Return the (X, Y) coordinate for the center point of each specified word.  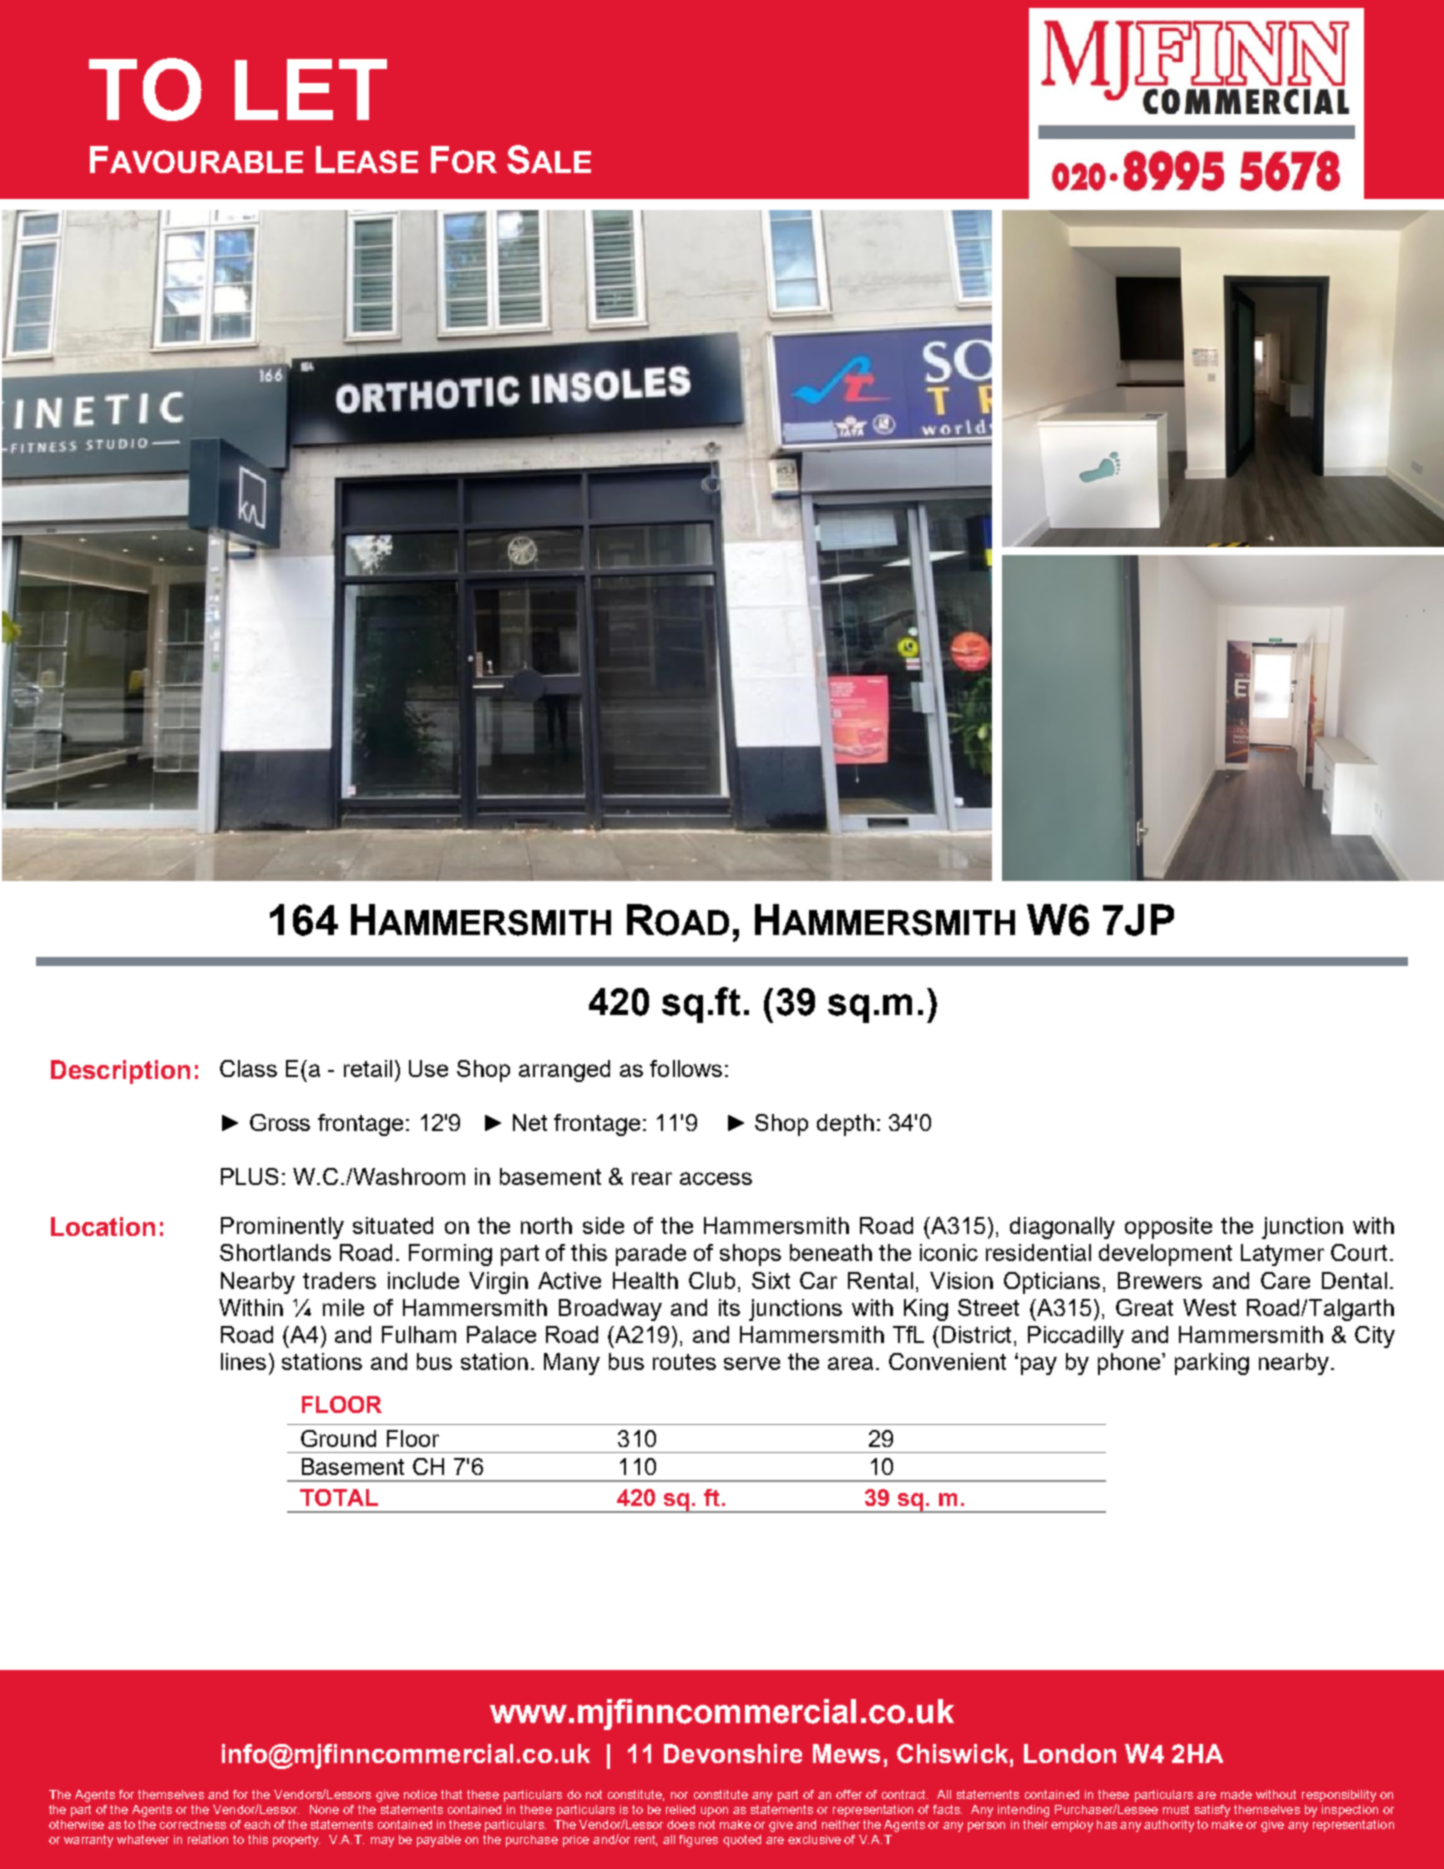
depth (845, 1125)
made (1236, 1794)
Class (248, 1068)
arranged (564, 1071)
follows (686, 1068)
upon (714, 1812)
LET (311, 89)
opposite (1168, 1228)
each (257, 1824)
